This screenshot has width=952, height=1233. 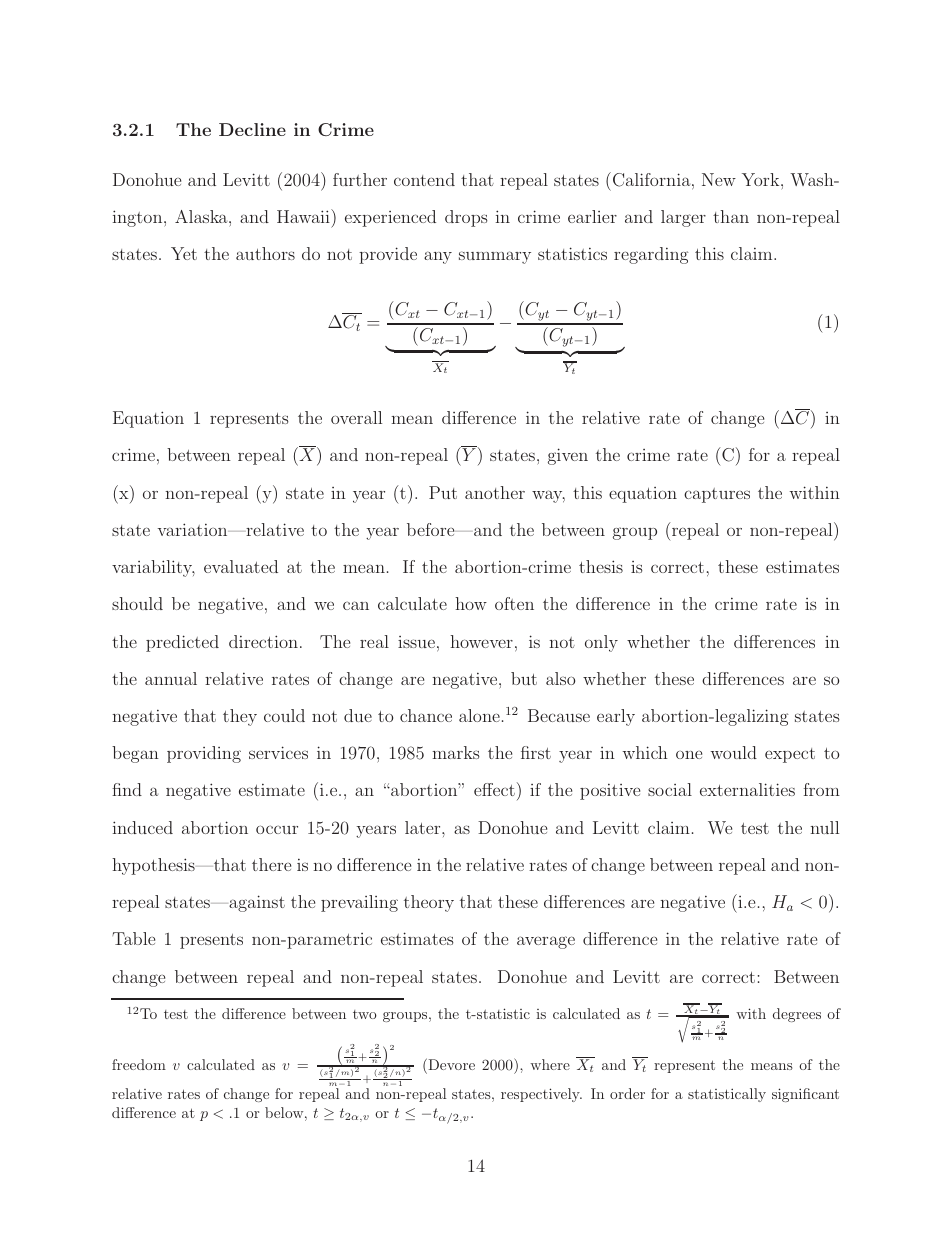 What do you see at coordinates (424, 179) in the screenshot?
I see `contend` at bounding box center [424, 179].
